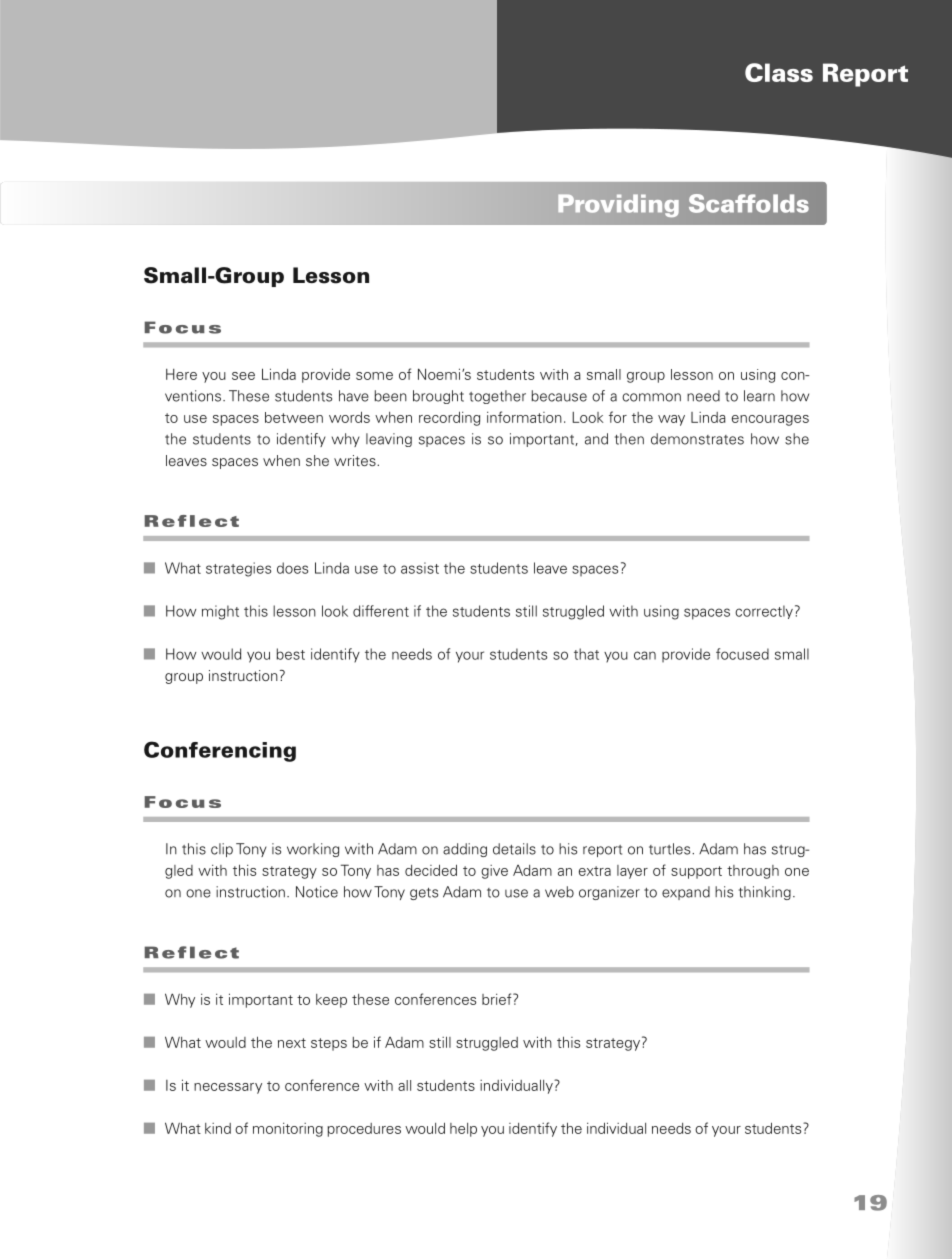 This screenshot has width=952, height=1259. What do you see at coordinates (220, 612) in the screenshot?
I see `might` at bounding box center [220, 612].
